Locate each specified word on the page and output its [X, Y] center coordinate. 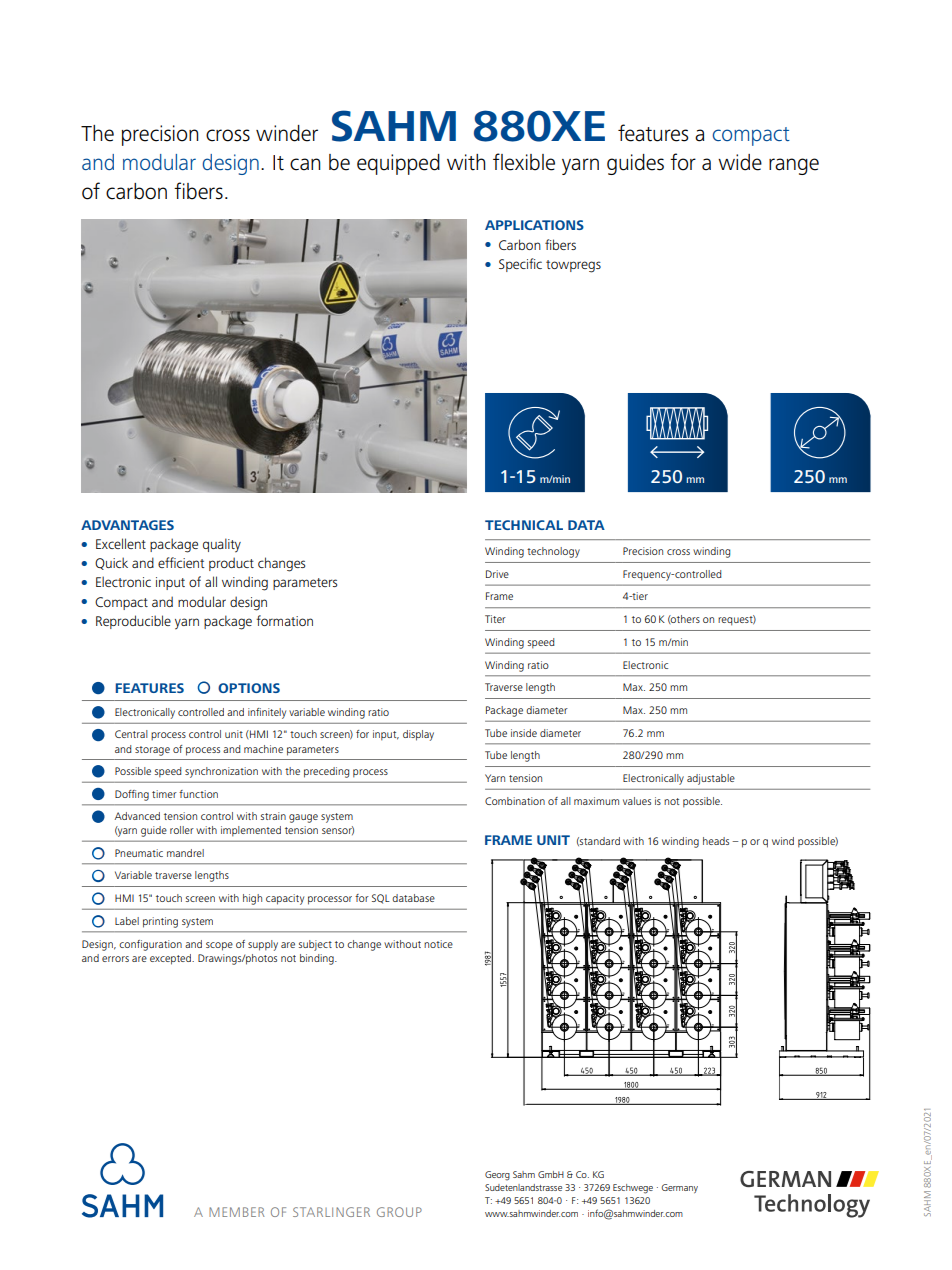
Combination [515, 801]
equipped [398, 164]
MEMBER [237, 1212]
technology [553, 552]
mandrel [185, 853]
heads [716, 841]
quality [222, 545]
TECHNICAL [524, 525]
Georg [497, 1176]
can [305, 164]
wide [740, 162]
